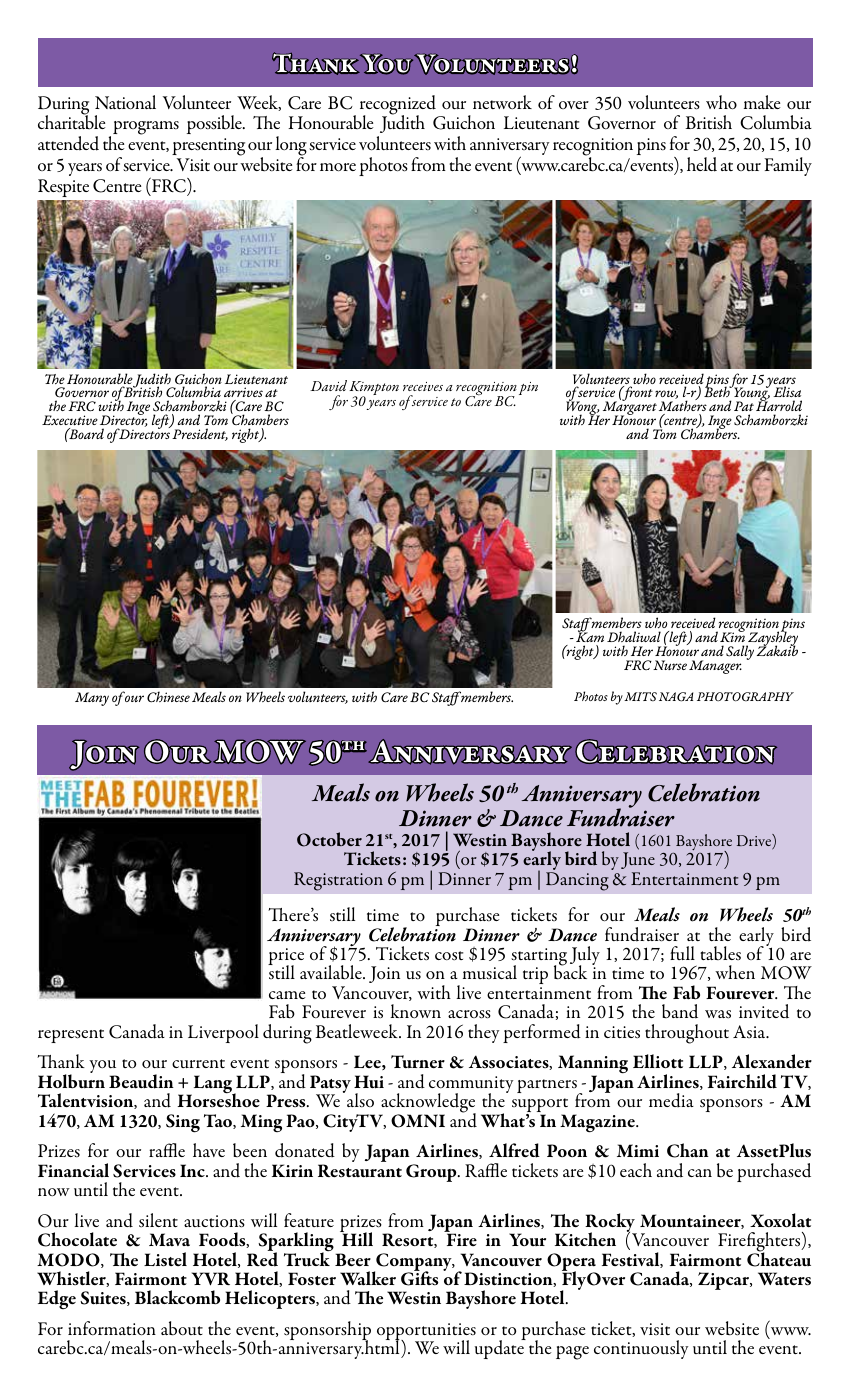 This screenshot has height=1400, width=849. Describe the element at coordinates (702, 164) in the screenshot. I see `held` at that location.
